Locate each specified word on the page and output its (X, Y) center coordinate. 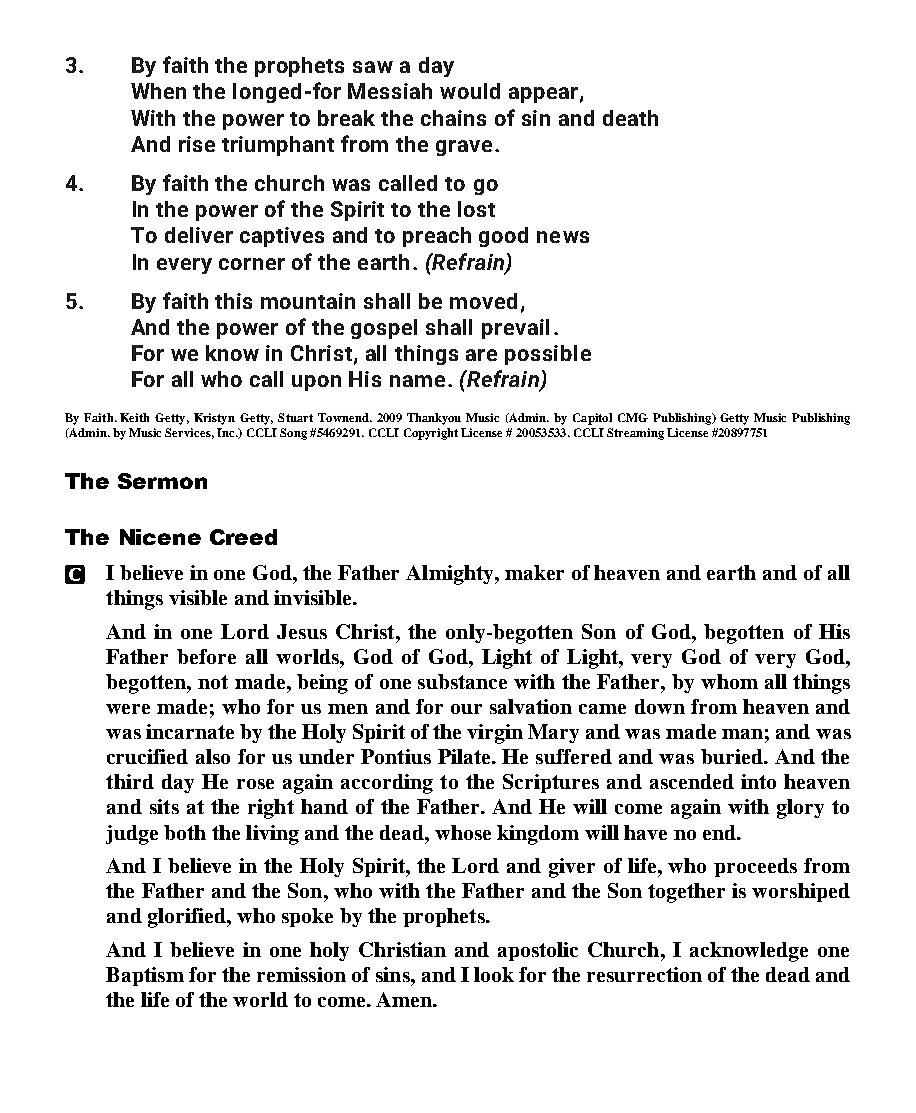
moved (483, 301)
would (470, 91)
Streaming (635, 434)
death (630, 118)
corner (252, 264)
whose (463, 832)
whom (729, 681)
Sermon (162, 481)
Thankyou (434, 419)
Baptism (145, 976)
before (206, 656)
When (158, 91)
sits (164, 806)
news (563, 237)
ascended (692, 781)
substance (462, 681)
